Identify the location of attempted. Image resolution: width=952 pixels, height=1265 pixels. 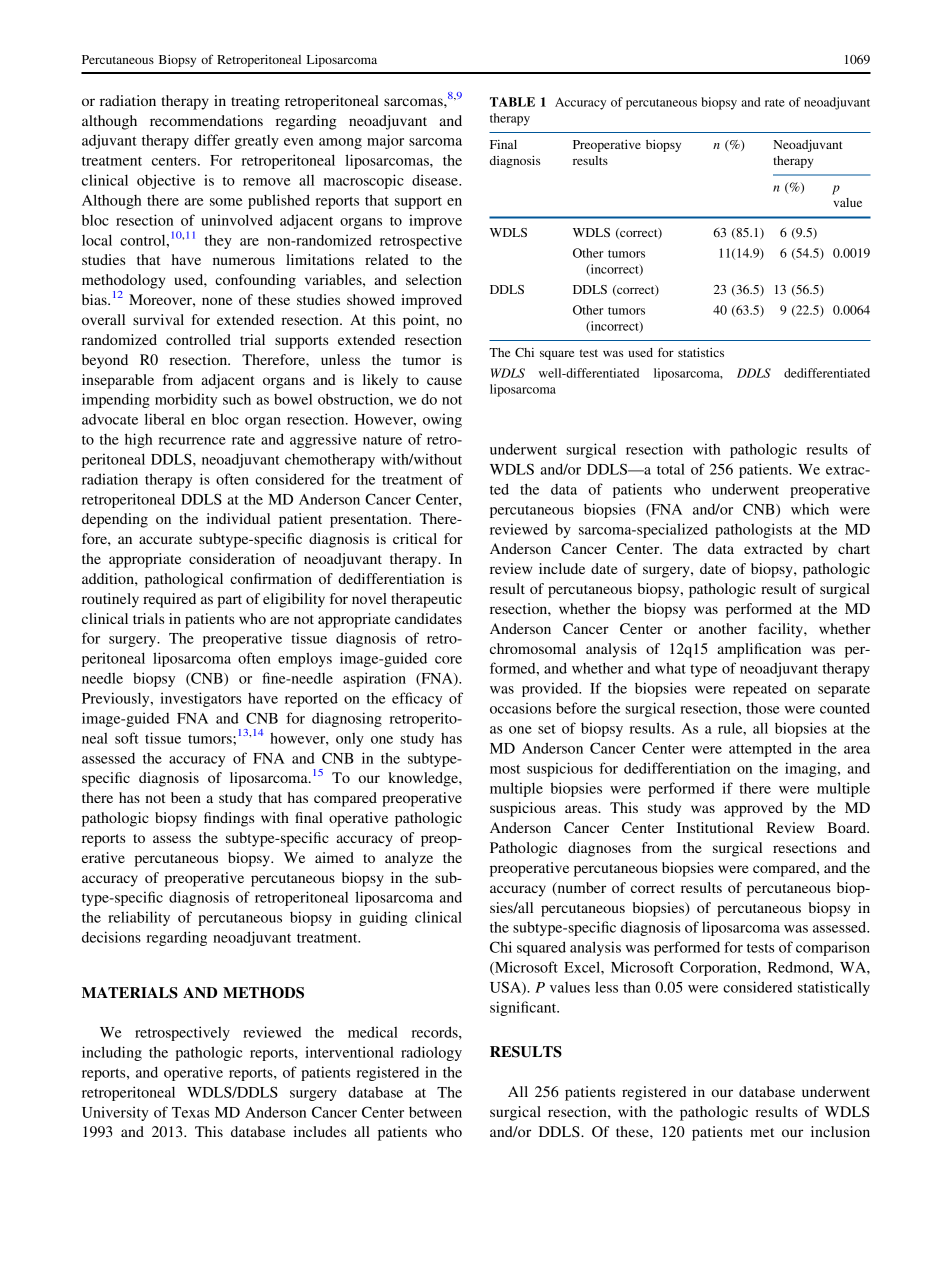
(760, 749).
